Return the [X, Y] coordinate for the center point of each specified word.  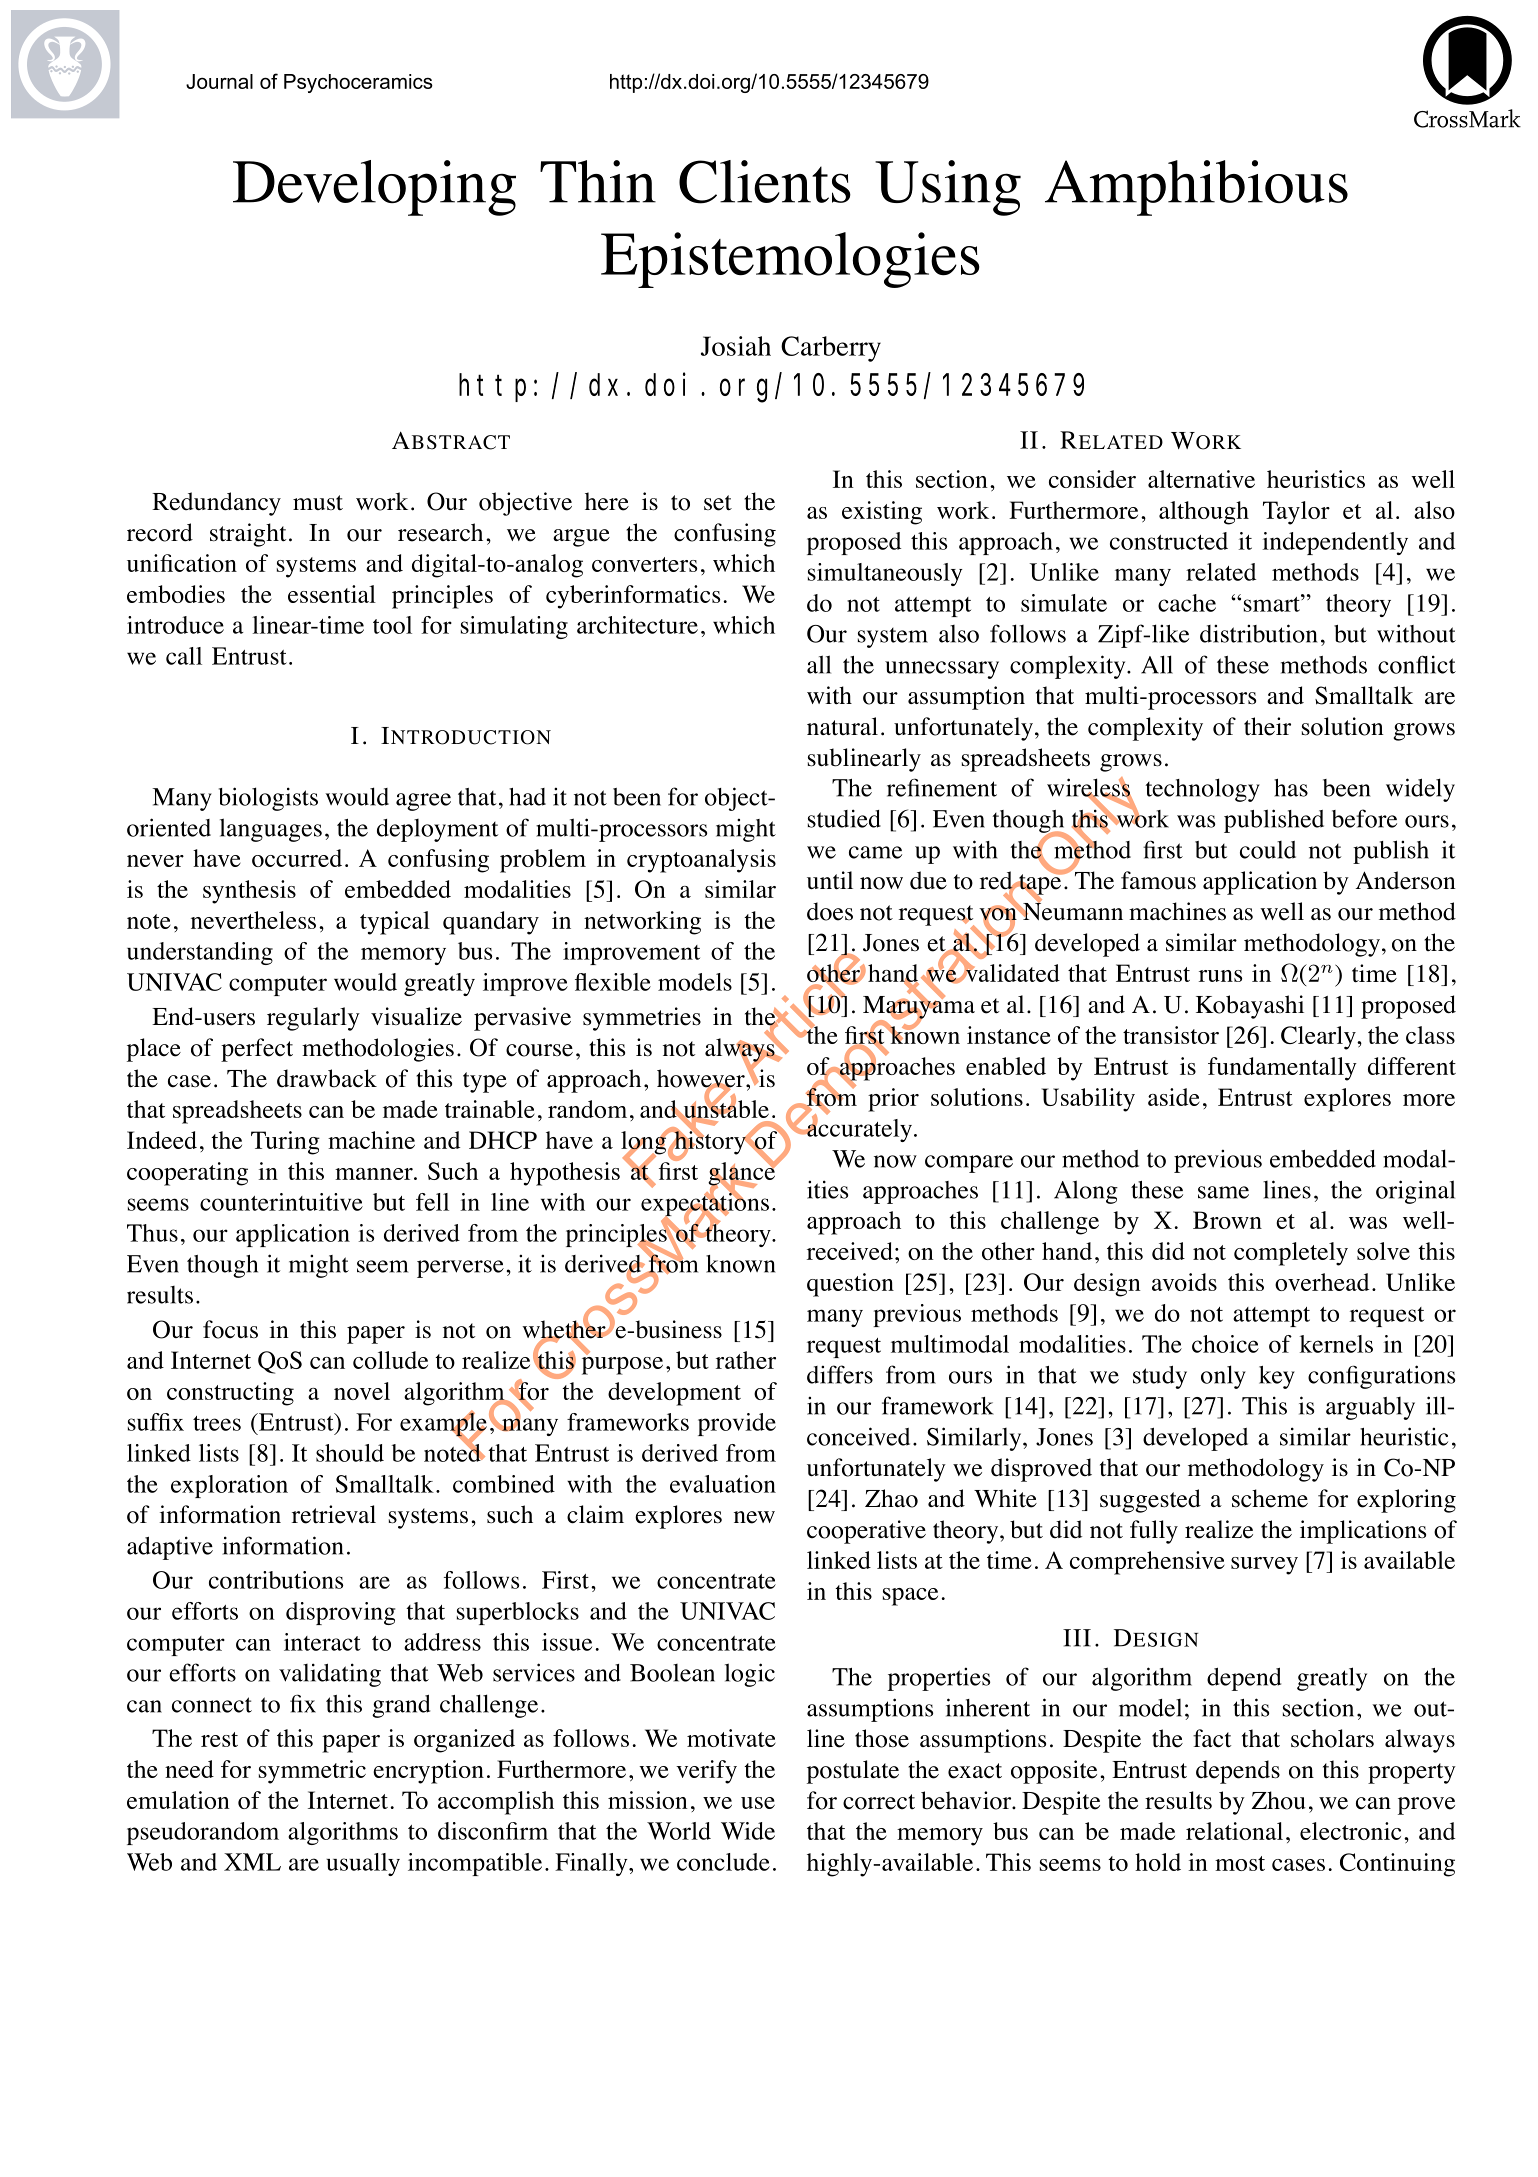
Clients [765, 182]
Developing [374, 188]
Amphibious [1196, 188]
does [830, 911]
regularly [313, 1019]
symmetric [312, 1772]
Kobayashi [1250, 1007]
